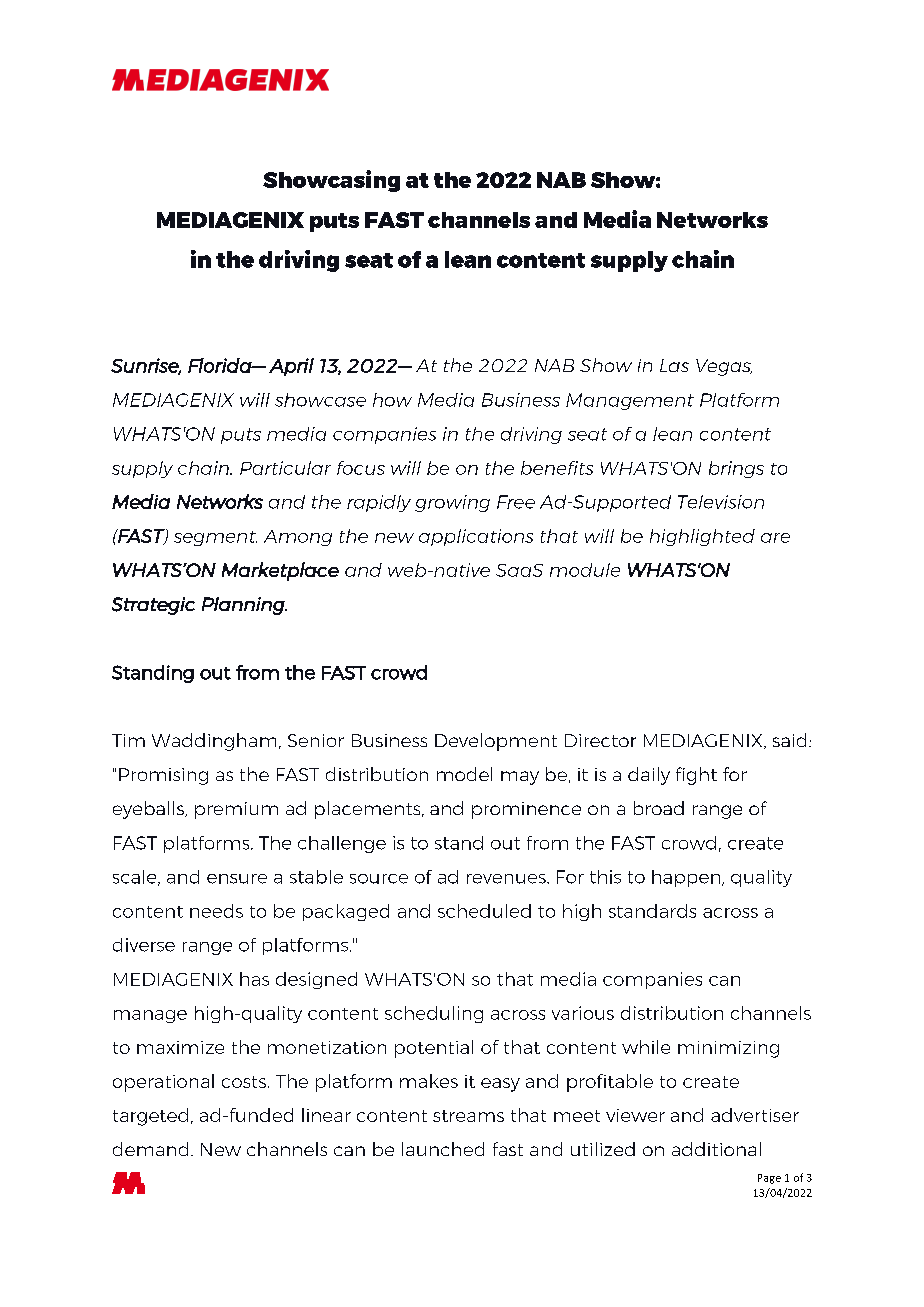 The height and width of the screenshot is (1307, 924). Describe the element at coordinates (789, 740) in the screenshot. I see `said` at that location.
